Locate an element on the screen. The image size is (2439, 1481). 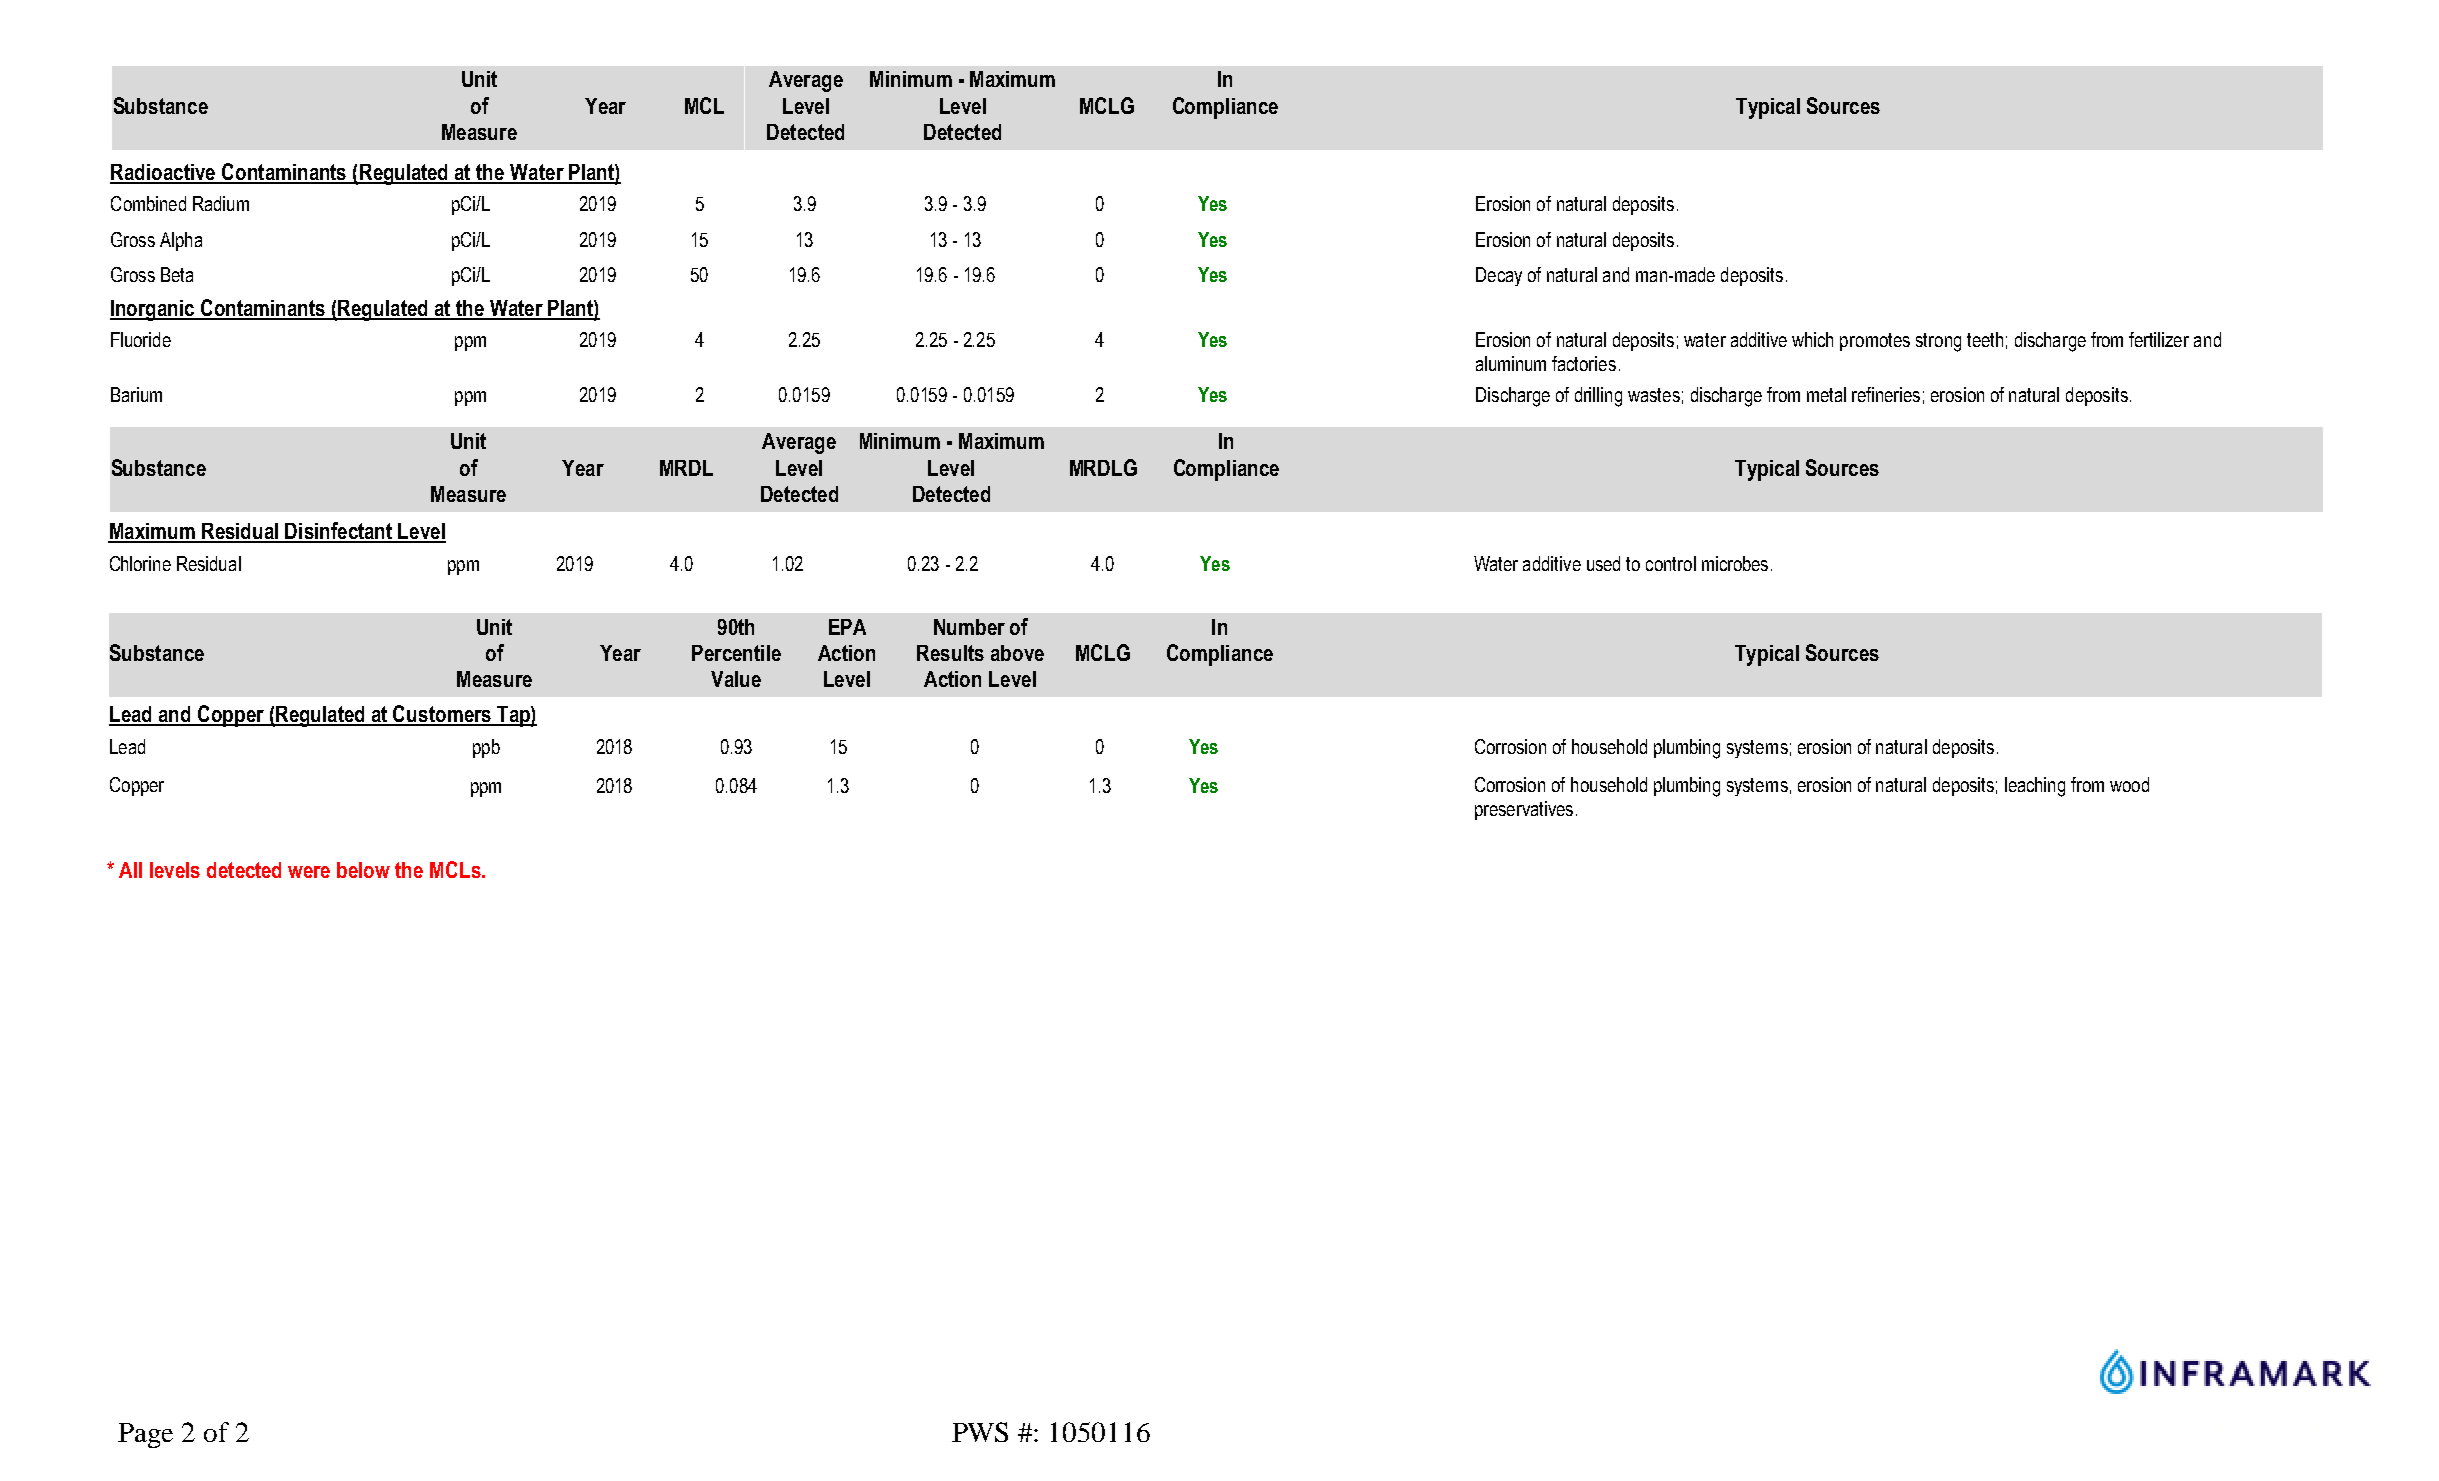
Customers is located at coordinates (442, 715).
